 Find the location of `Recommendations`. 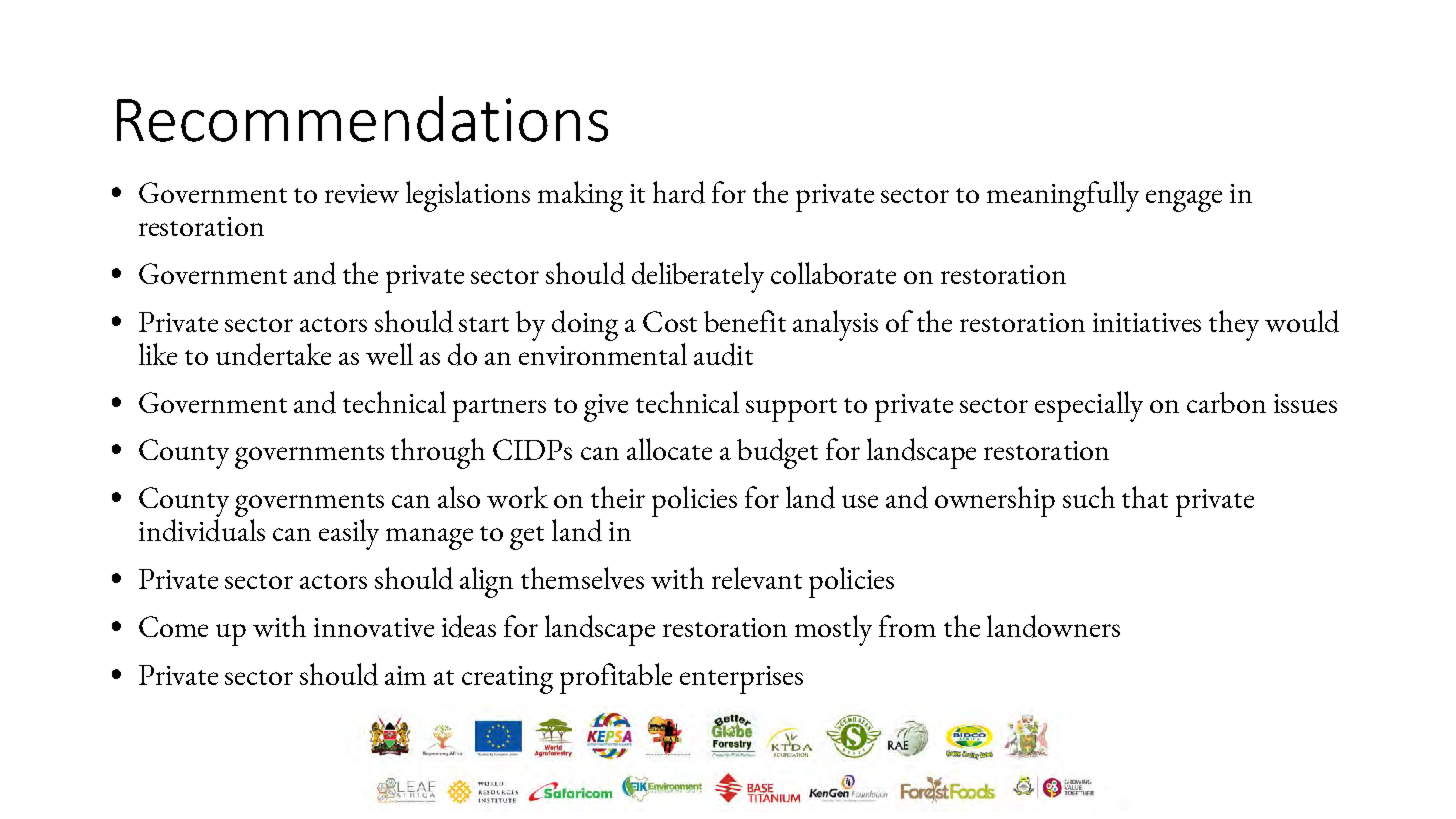

Recommendations is located at coordinates (362, 119).
